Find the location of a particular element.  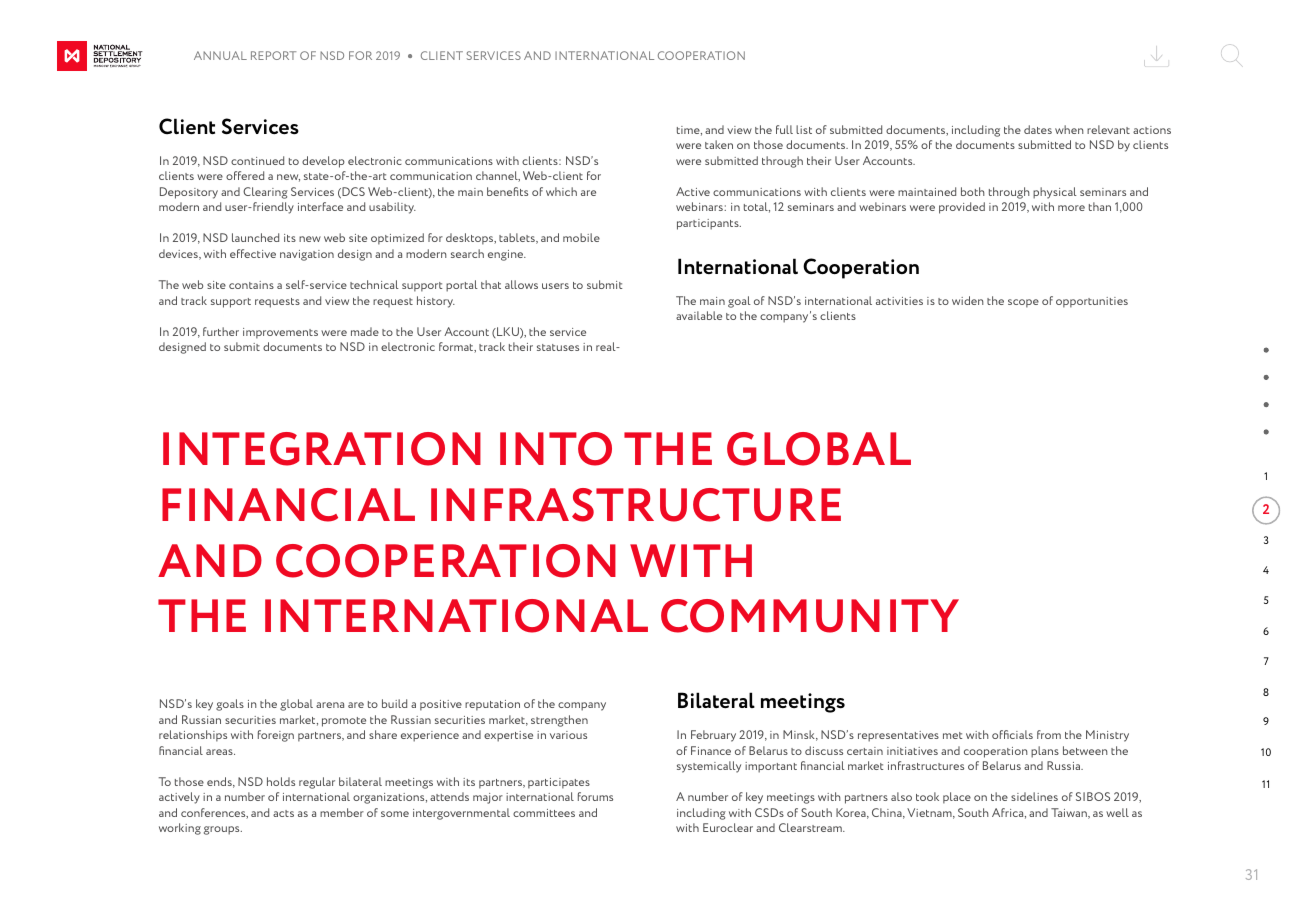

arena is located at coordinates (330, 705).
